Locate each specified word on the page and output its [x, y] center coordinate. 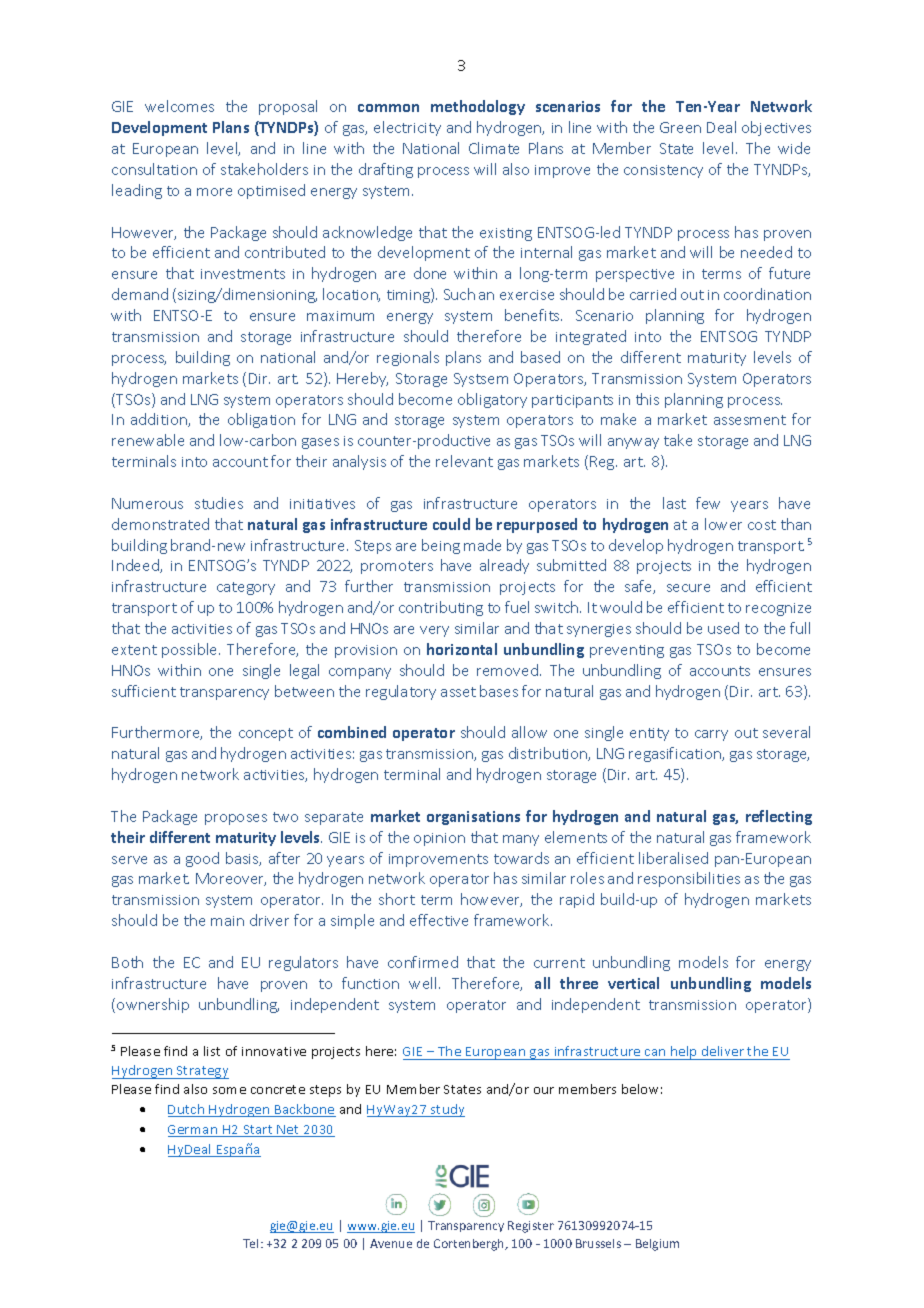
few [708, 503]
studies [219, 503]
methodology [478, 107]
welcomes [179, 106]
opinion [439, 839]
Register [531, 1227]
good [202, 859]
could [451, 524]
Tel [250, 1243]
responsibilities [689, 879]
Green [680, 127]
